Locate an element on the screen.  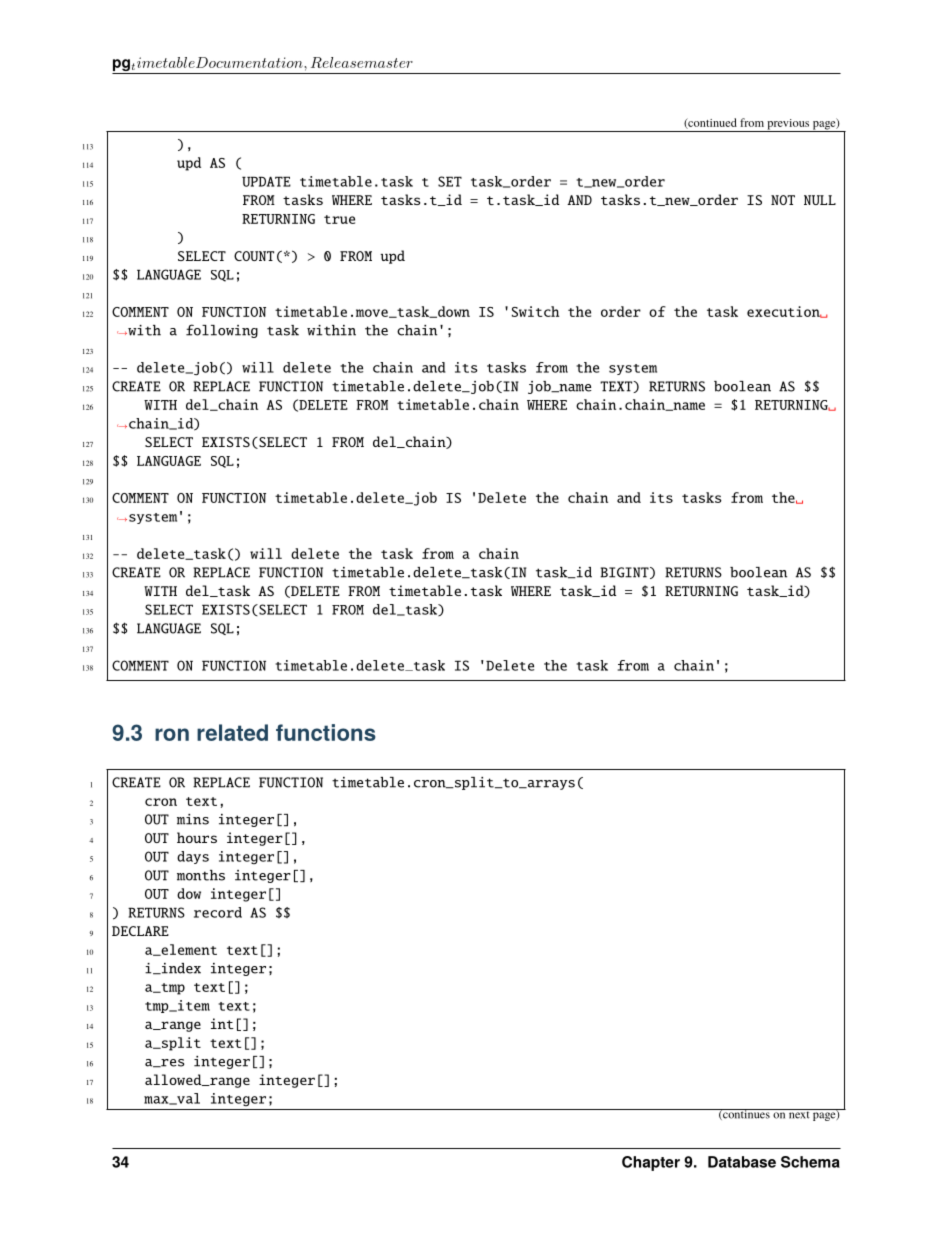
DECLARE is located at coordinates (140, 931).
